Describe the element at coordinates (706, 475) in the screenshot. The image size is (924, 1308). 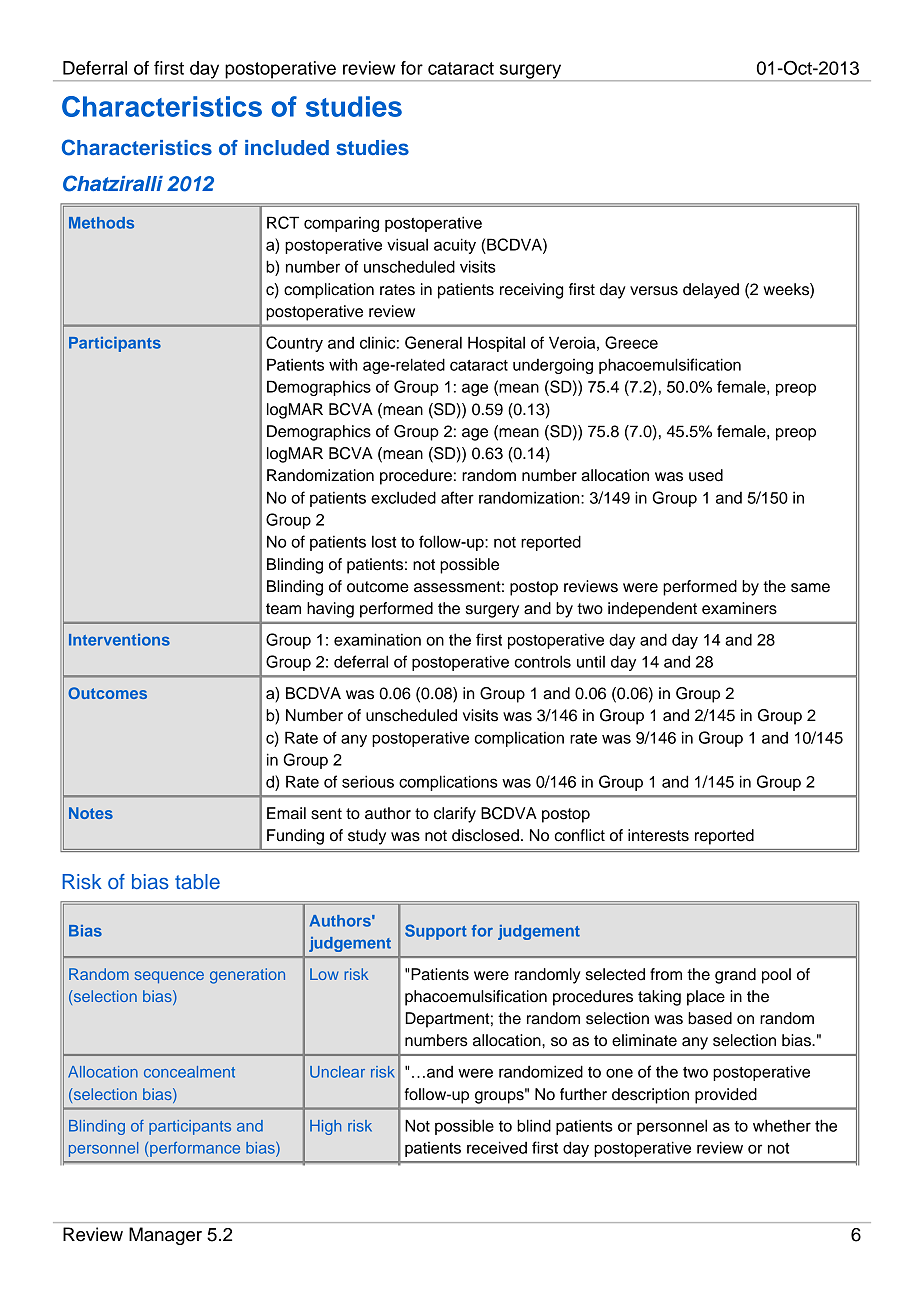
I see `used` at that location.
